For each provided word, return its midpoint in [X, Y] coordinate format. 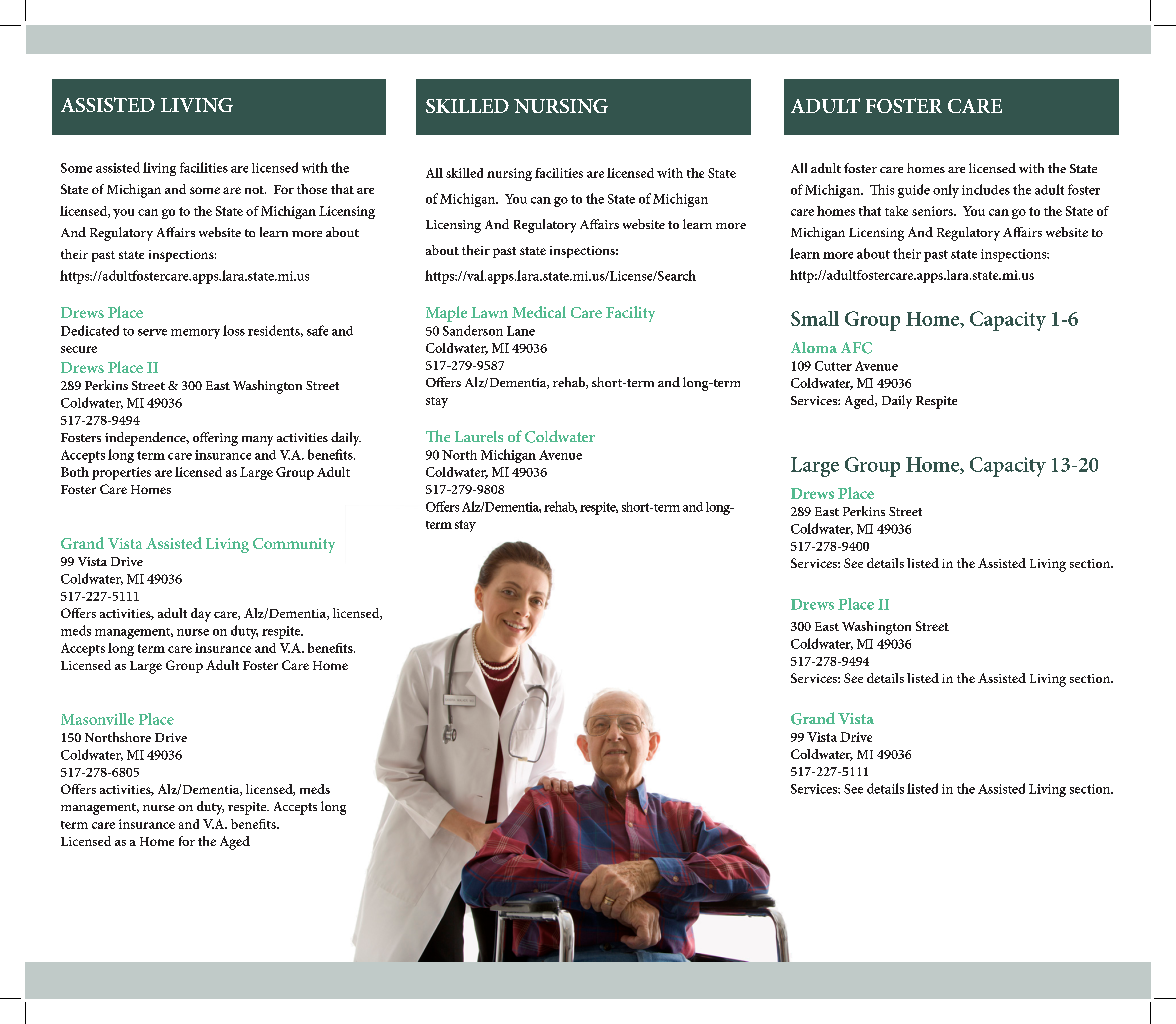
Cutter [833, 366]
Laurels [479, 436]
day [201, 615]
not [255, 190]
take [896, 211]
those [312, 189]
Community [294, 545]
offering [215, 439]
